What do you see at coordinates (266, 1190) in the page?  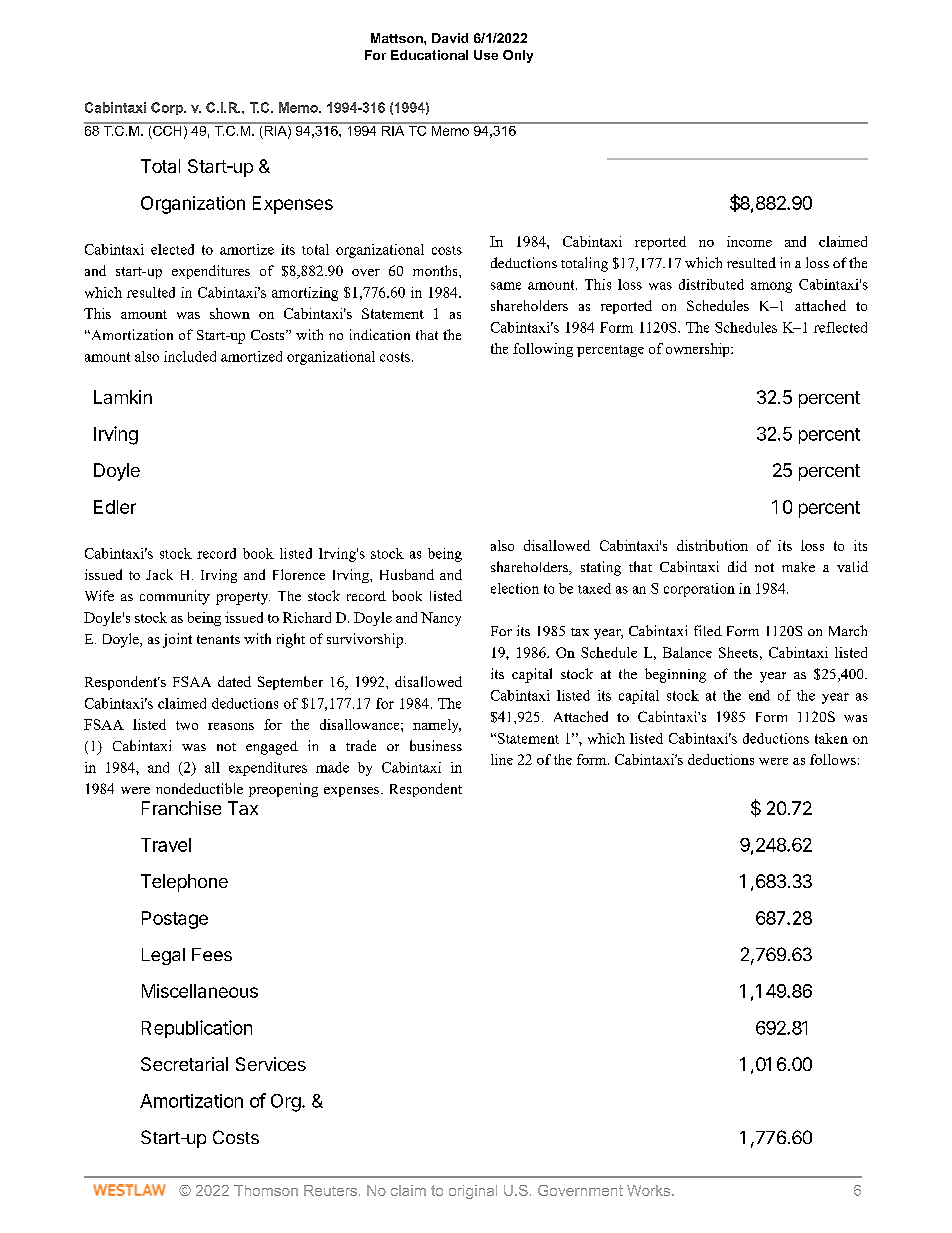 I see `Thomson` at bounding box center [266, 1190].
